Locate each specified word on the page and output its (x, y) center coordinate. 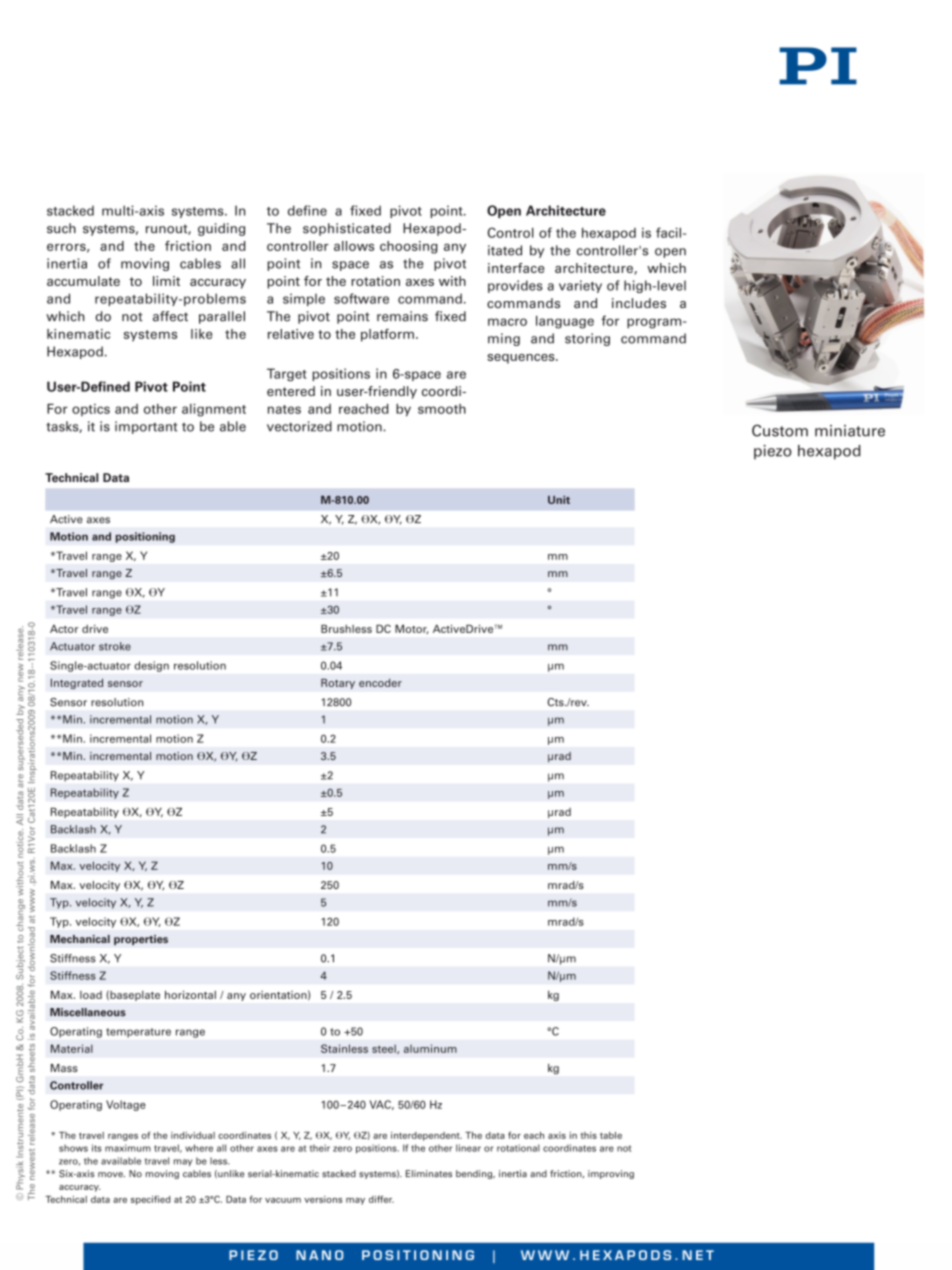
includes (639, 303)
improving (611, 1174)
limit (166, 281)
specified (150, 1200)
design (152, 666)
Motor (412, 629)
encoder (380, 683)
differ (381, 1199)
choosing (409, 247)
